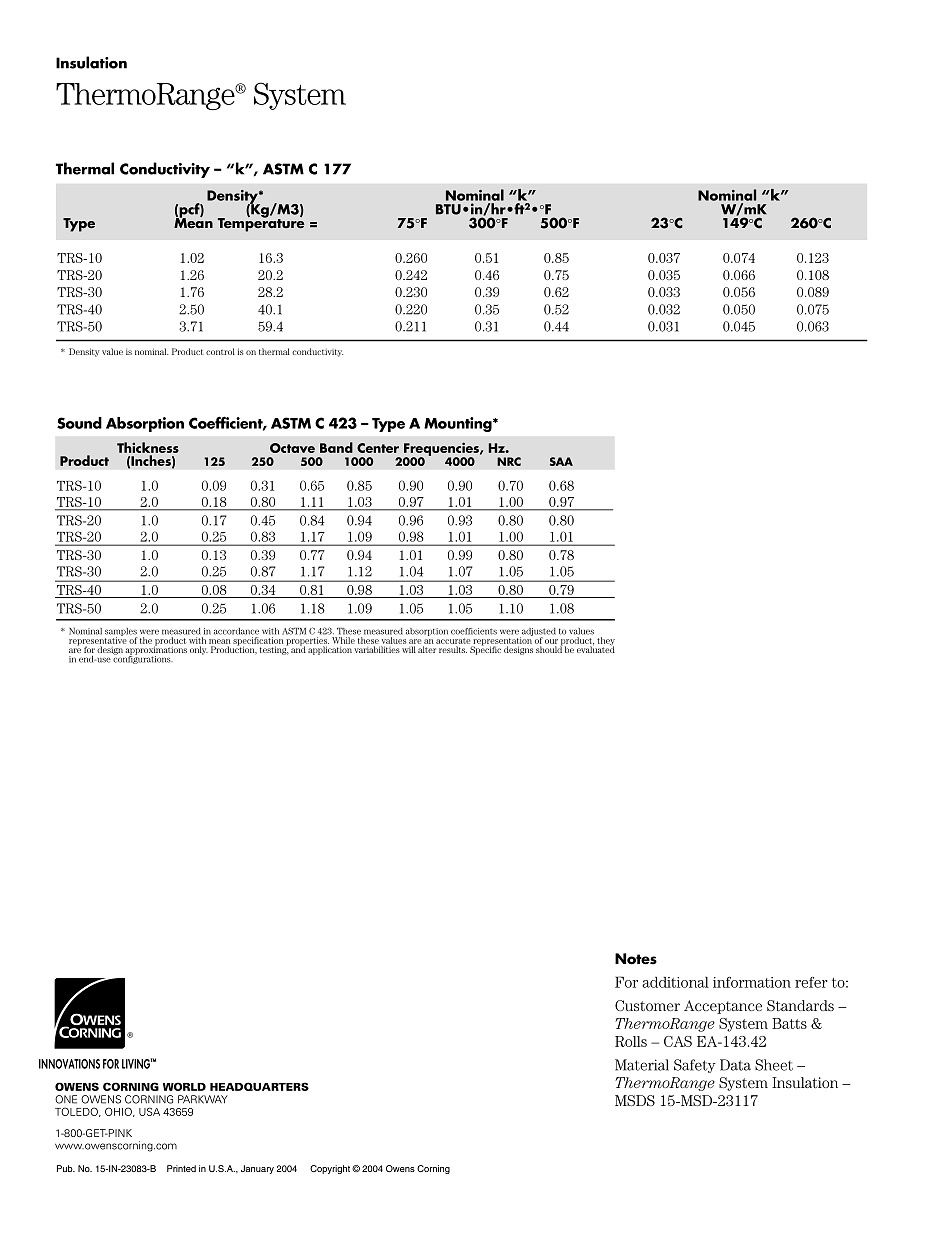 The height and width of the image is (1233, 952). I want to click on Temperature, so click(261, 224).
